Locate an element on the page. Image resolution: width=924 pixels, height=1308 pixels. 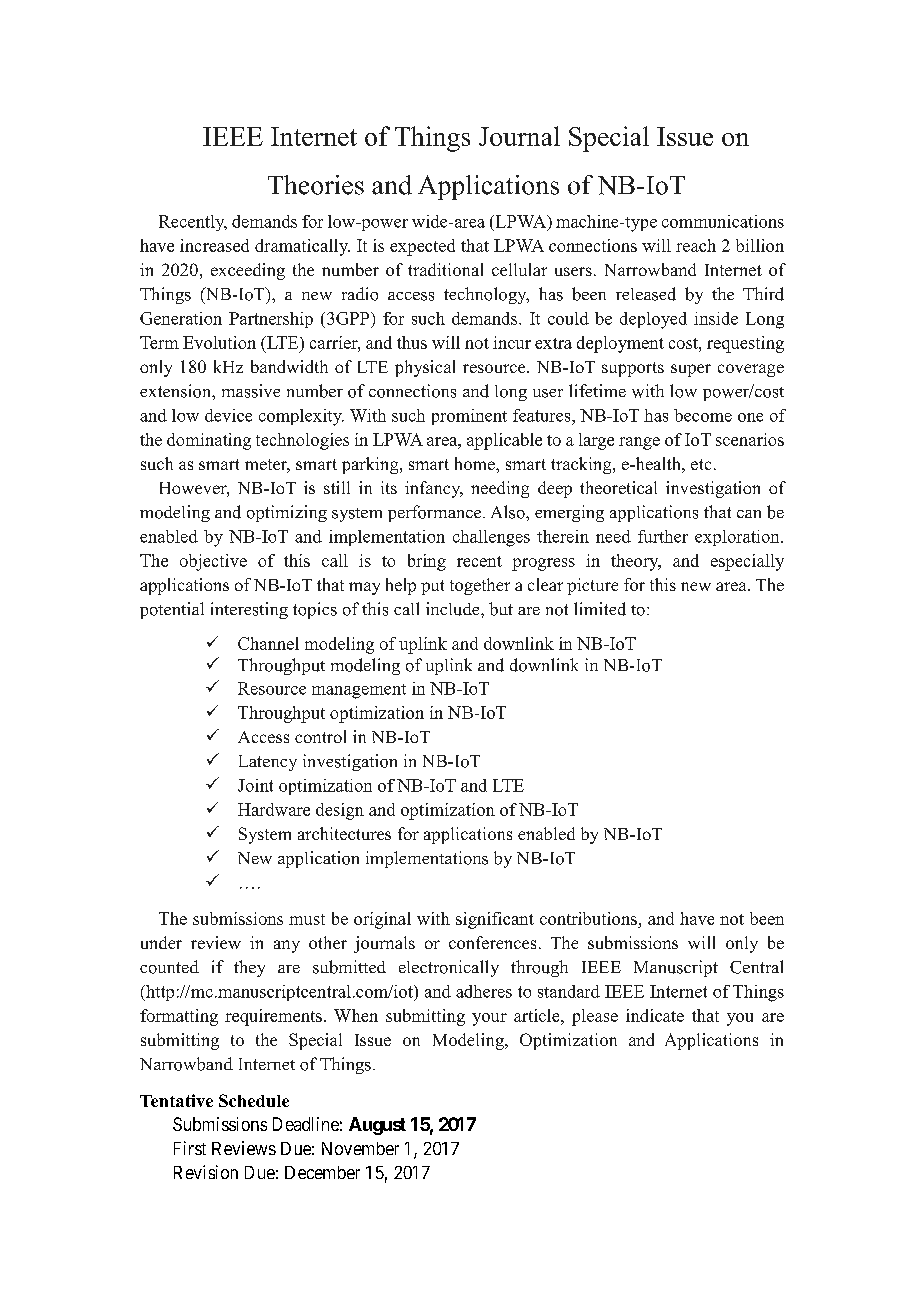
dominating is located at coordinates (209, 441).
